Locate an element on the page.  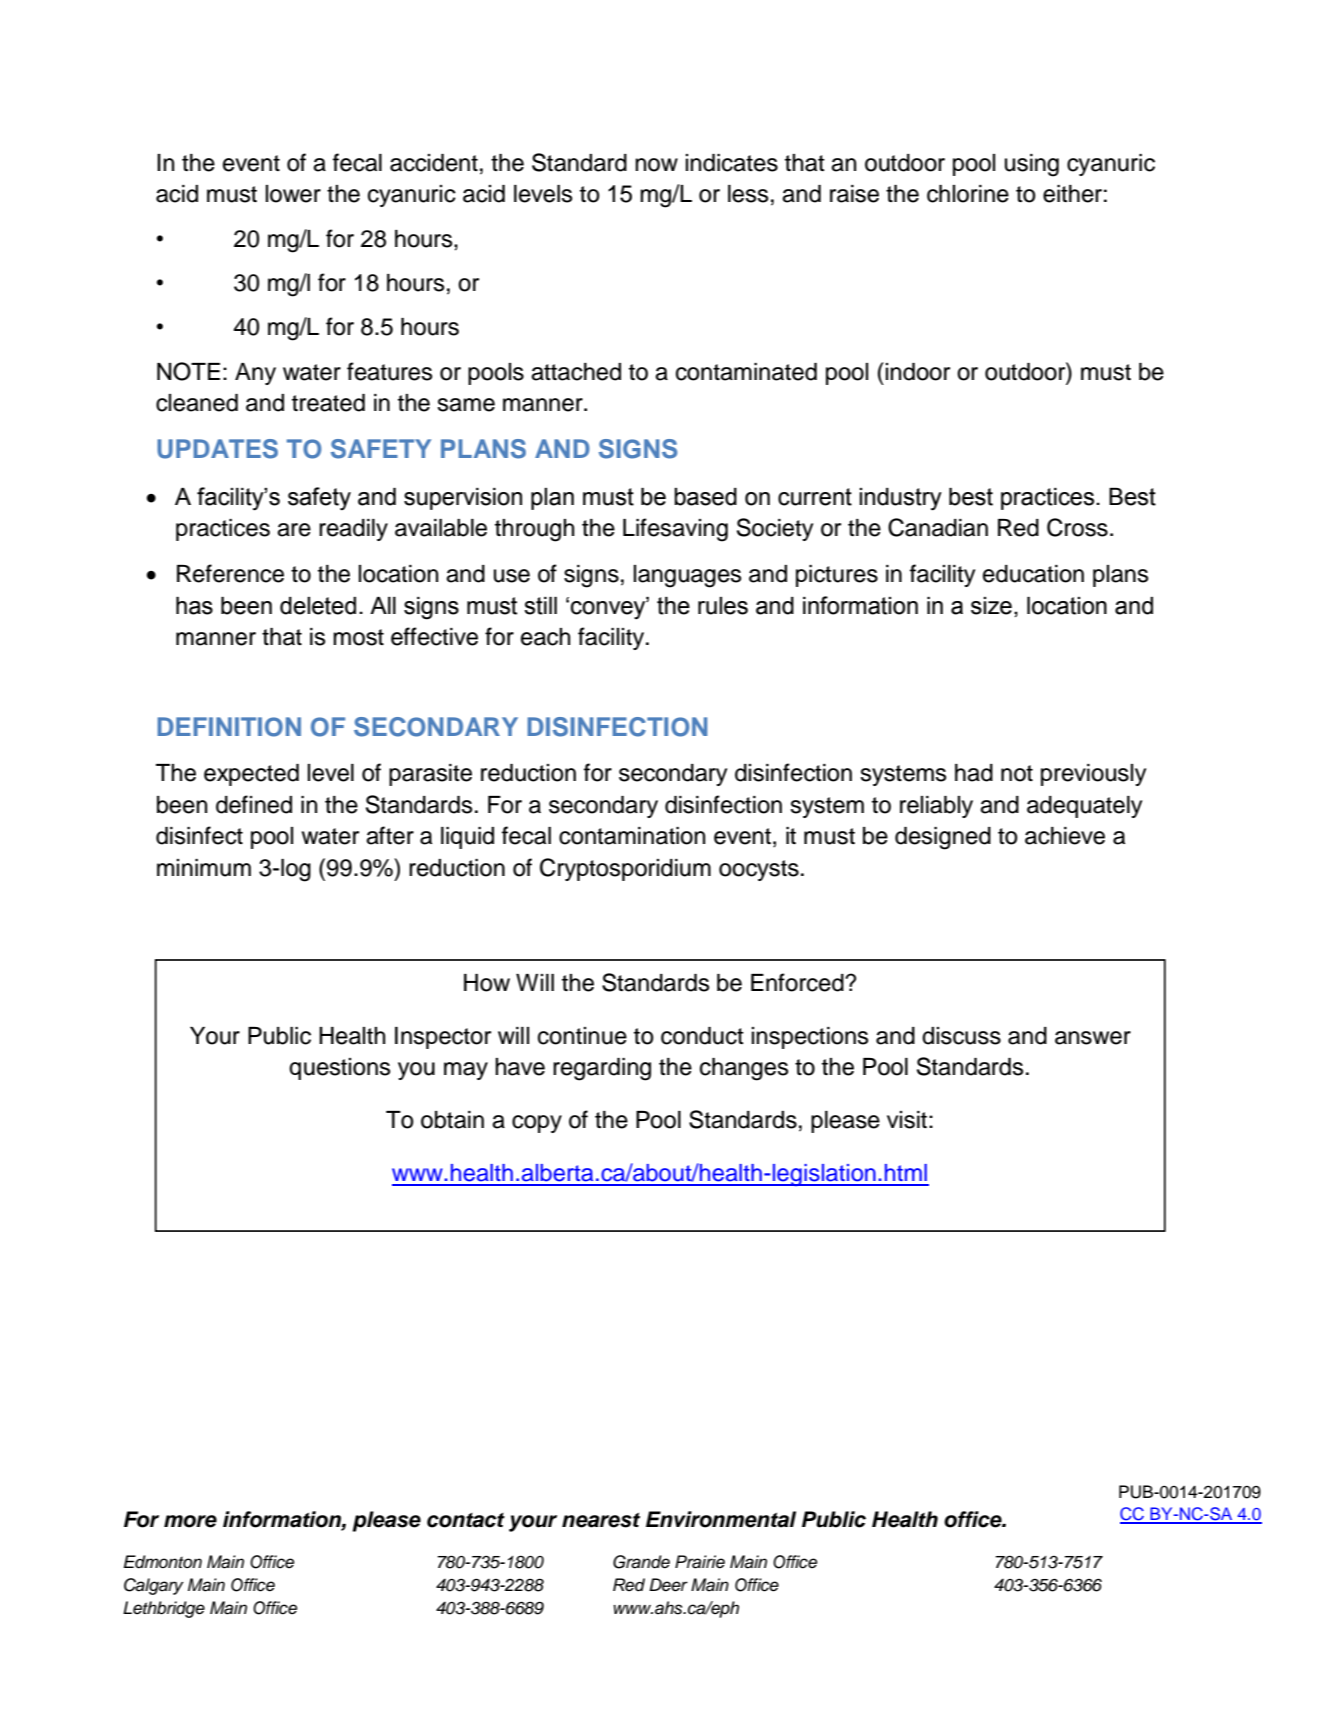
discuss is located at coordinates (961, 1036).
